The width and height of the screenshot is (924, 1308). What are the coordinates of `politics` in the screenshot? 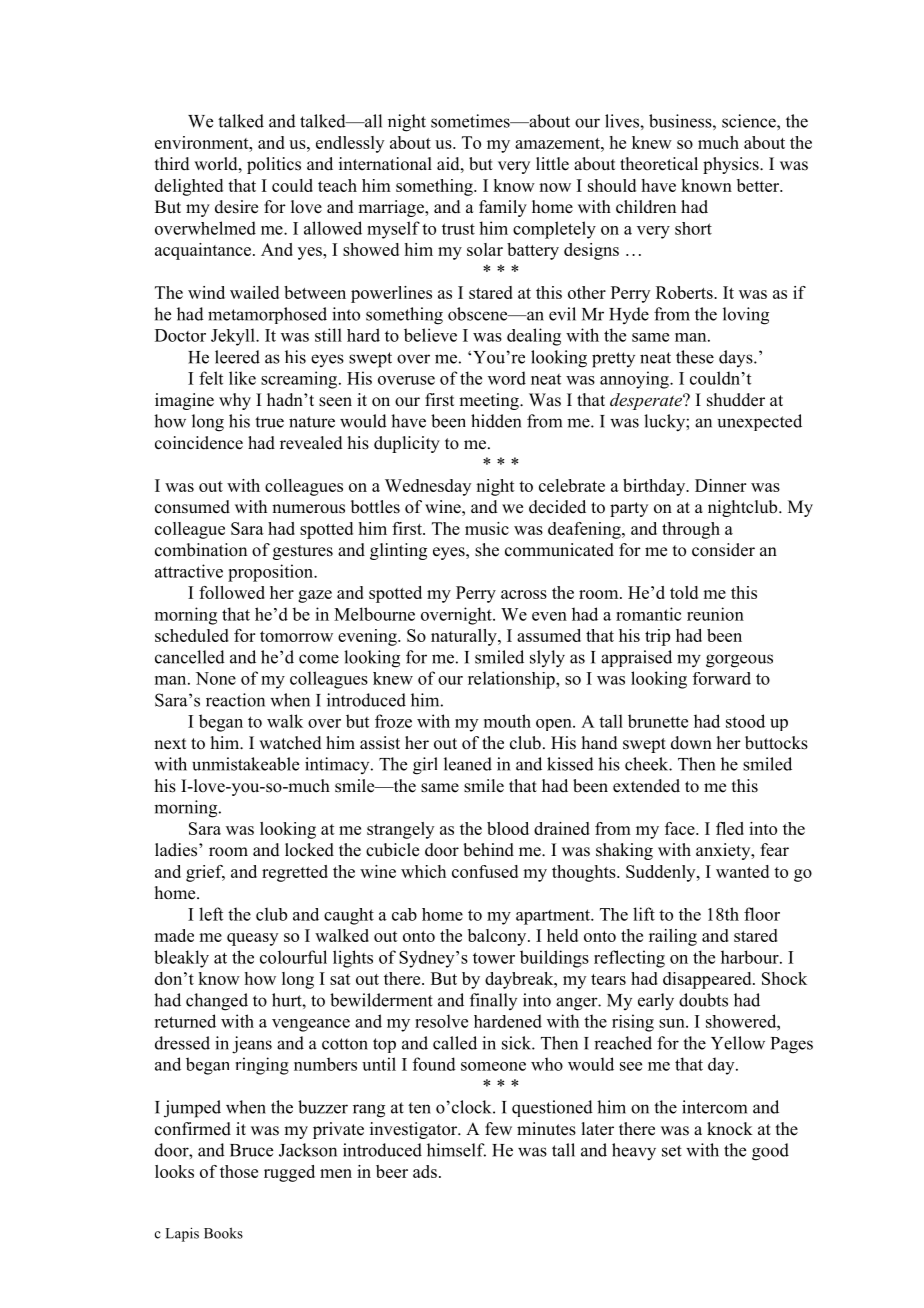 It's located at (274, 165).
